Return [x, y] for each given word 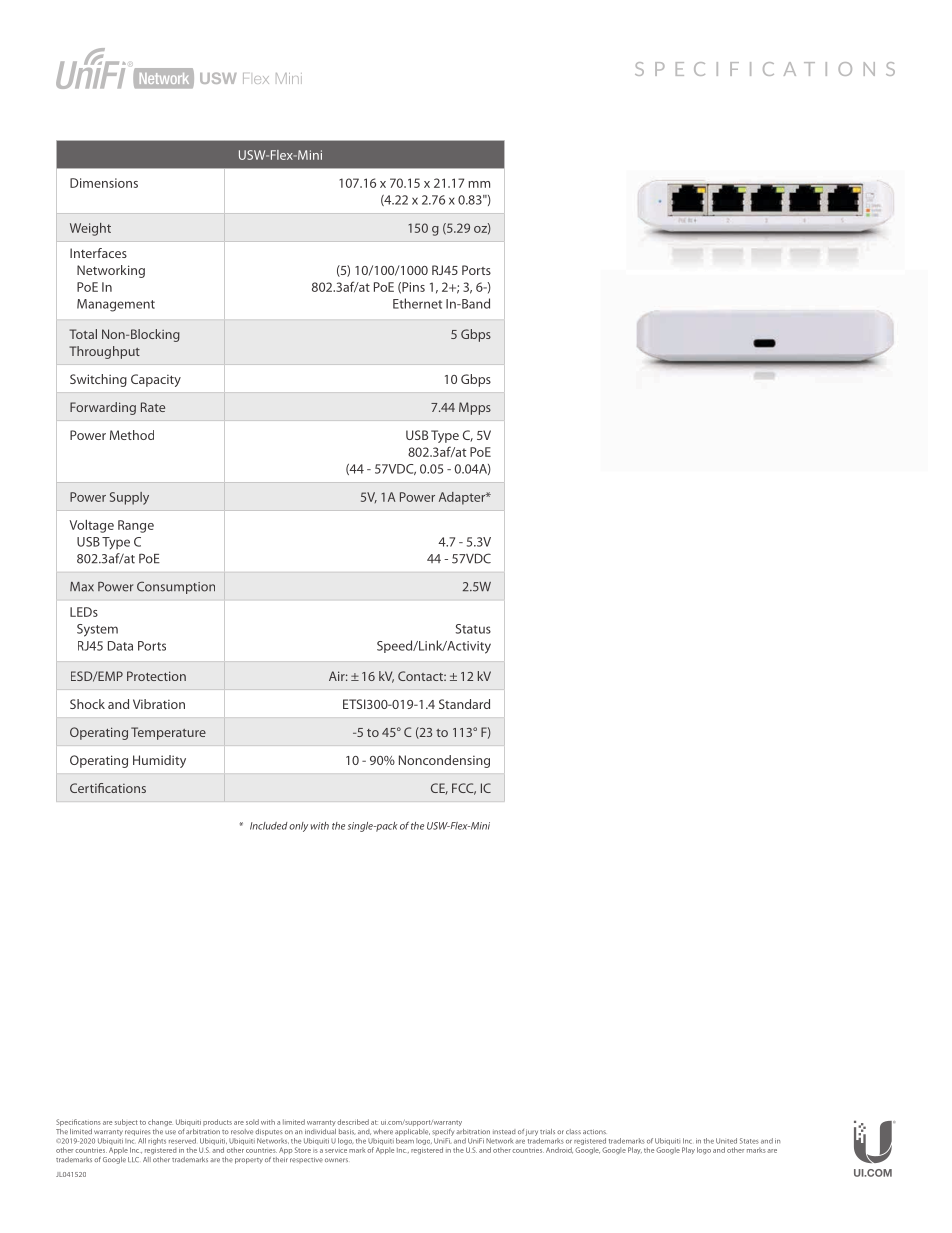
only [298, 827]
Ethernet [417, 303]
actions [594, 1131]
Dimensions [104, 183]
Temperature [168, 733]
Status [473, 629]
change [160, 1122]
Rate [153, 407]
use [170, 1132]
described [353, 1122]
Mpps [475, 408]
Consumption [176, 587]
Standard [464, 704]
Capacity [156, 380]
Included [269, 826]
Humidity [159, 761]
